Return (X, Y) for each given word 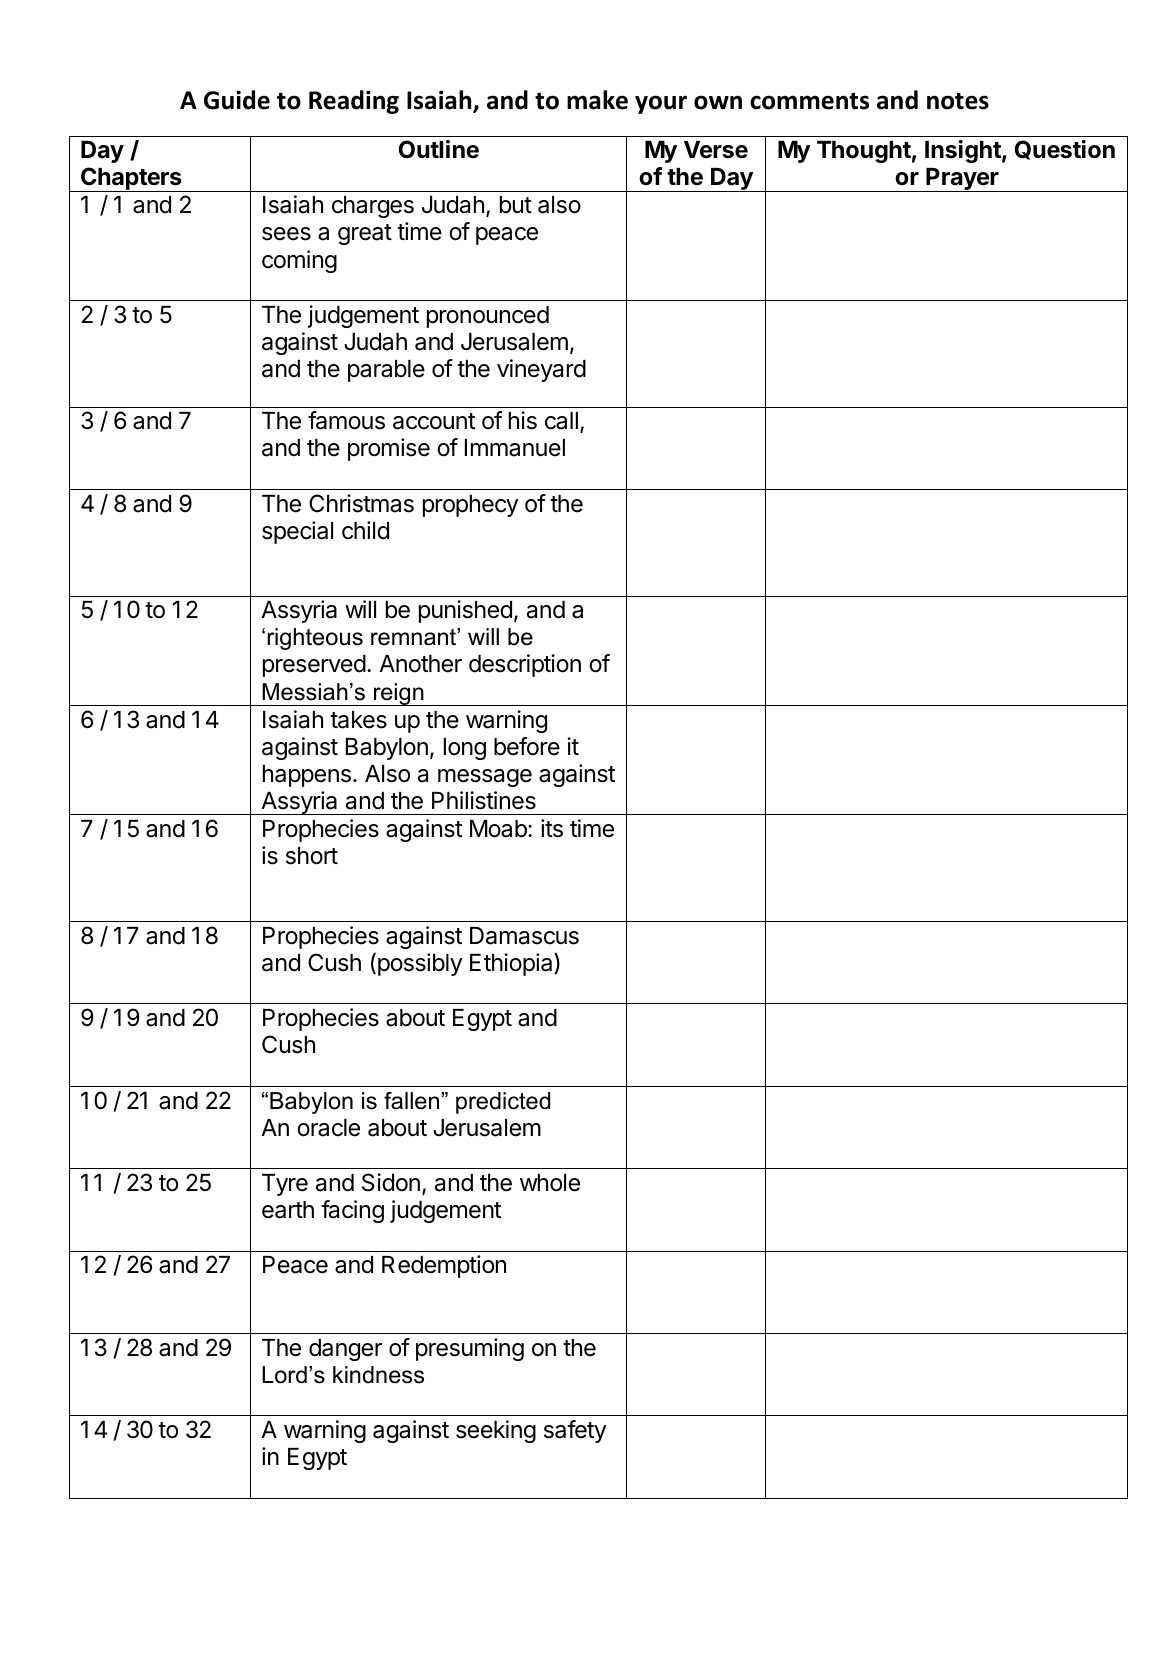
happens (307, 776)
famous (346, 420)
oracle (328, 1128)
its (552, 828)
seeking (496, 1431)
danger (345, 1350)
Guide (237, 100)
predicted (503, 1103)
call (561, 421)
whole (550, 1183)
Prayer (962, 180)
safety (575, 1431)
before (527, 746)
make (597, 100)
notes (958, 101)
